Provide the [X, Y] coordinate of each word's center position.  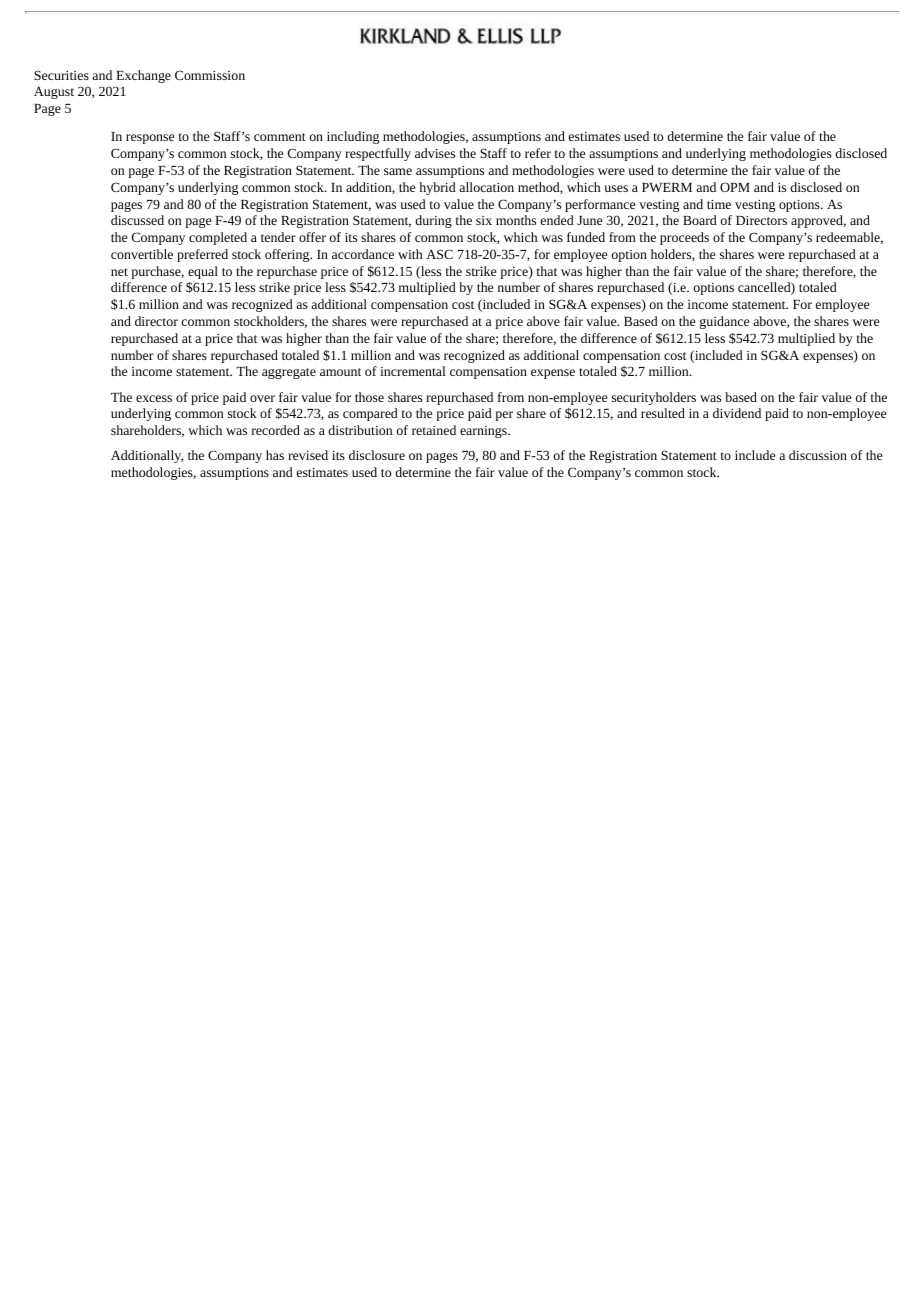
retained [434, 430]
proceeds [684, 238]
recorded [276, 430]
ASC [439, 254]
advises [435, 153]
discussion [818, 455]
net [119, 272]
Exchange [143, 76]
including [353, 137]
